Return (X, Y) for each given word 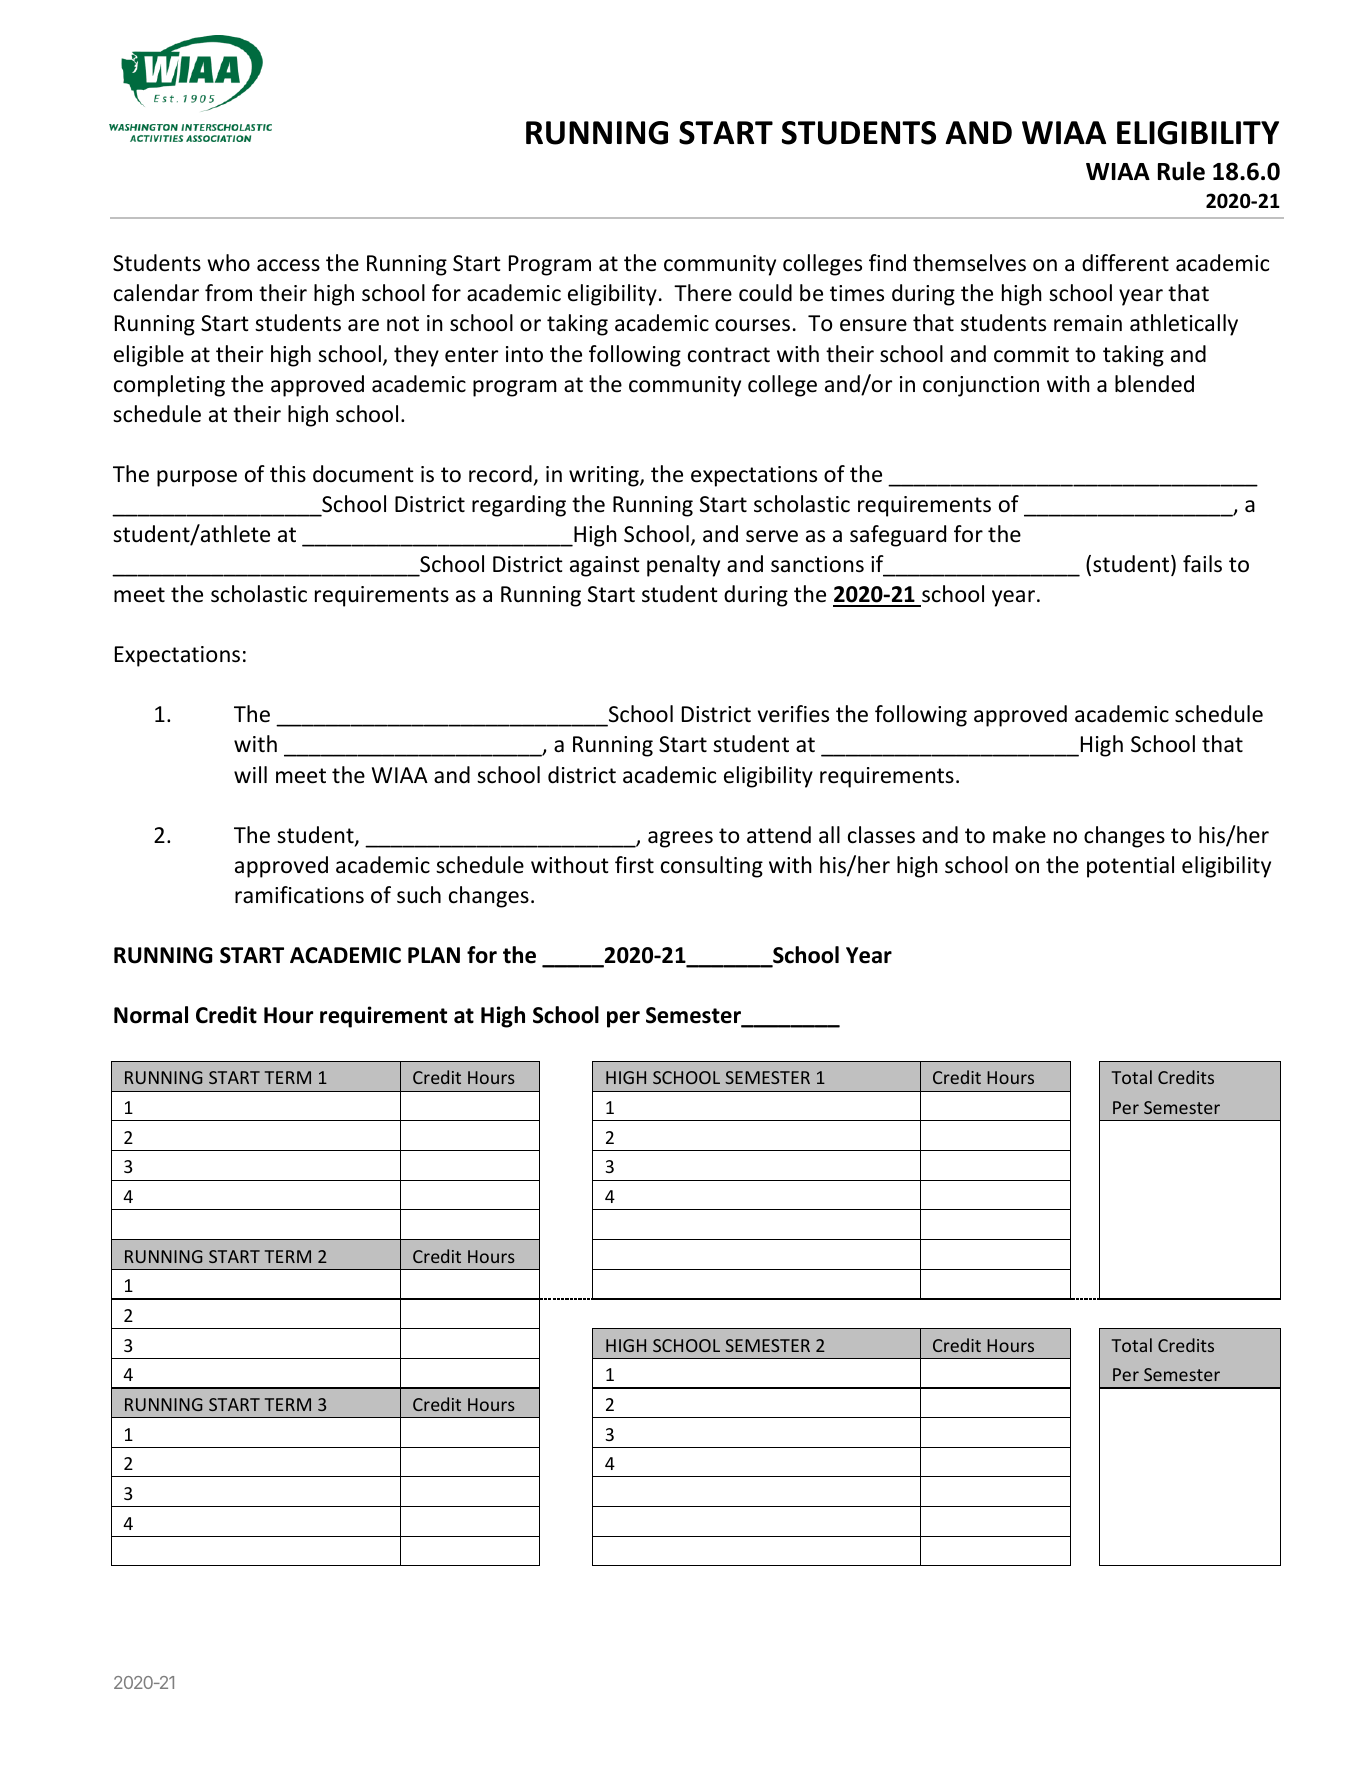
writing (605, 476)
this (288, 473)
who (228, 263)
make (1019, 835)
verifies (793, 714)
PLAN (434, 955)
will (250, 774)
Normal (151, 1015)
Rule (1181, 171)
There (703, 293)
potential (1130, 867)
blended (1154, 384)
